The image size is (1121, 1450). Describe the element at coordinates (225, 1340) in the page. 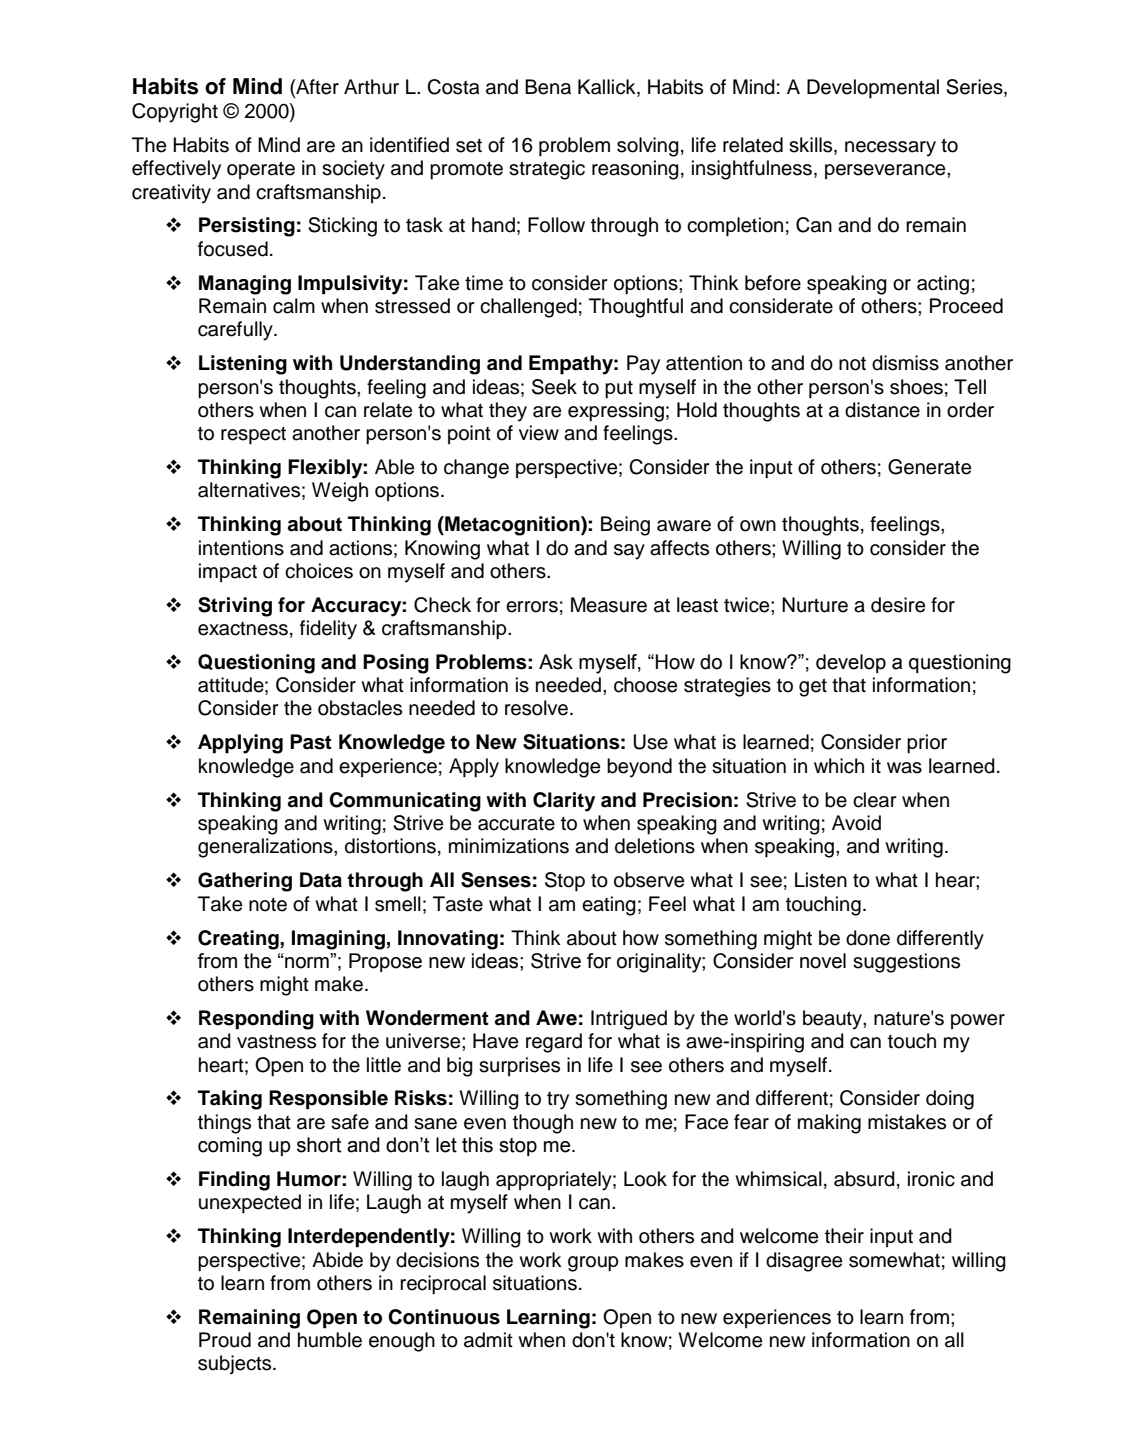

I see `Proud` at that location.
